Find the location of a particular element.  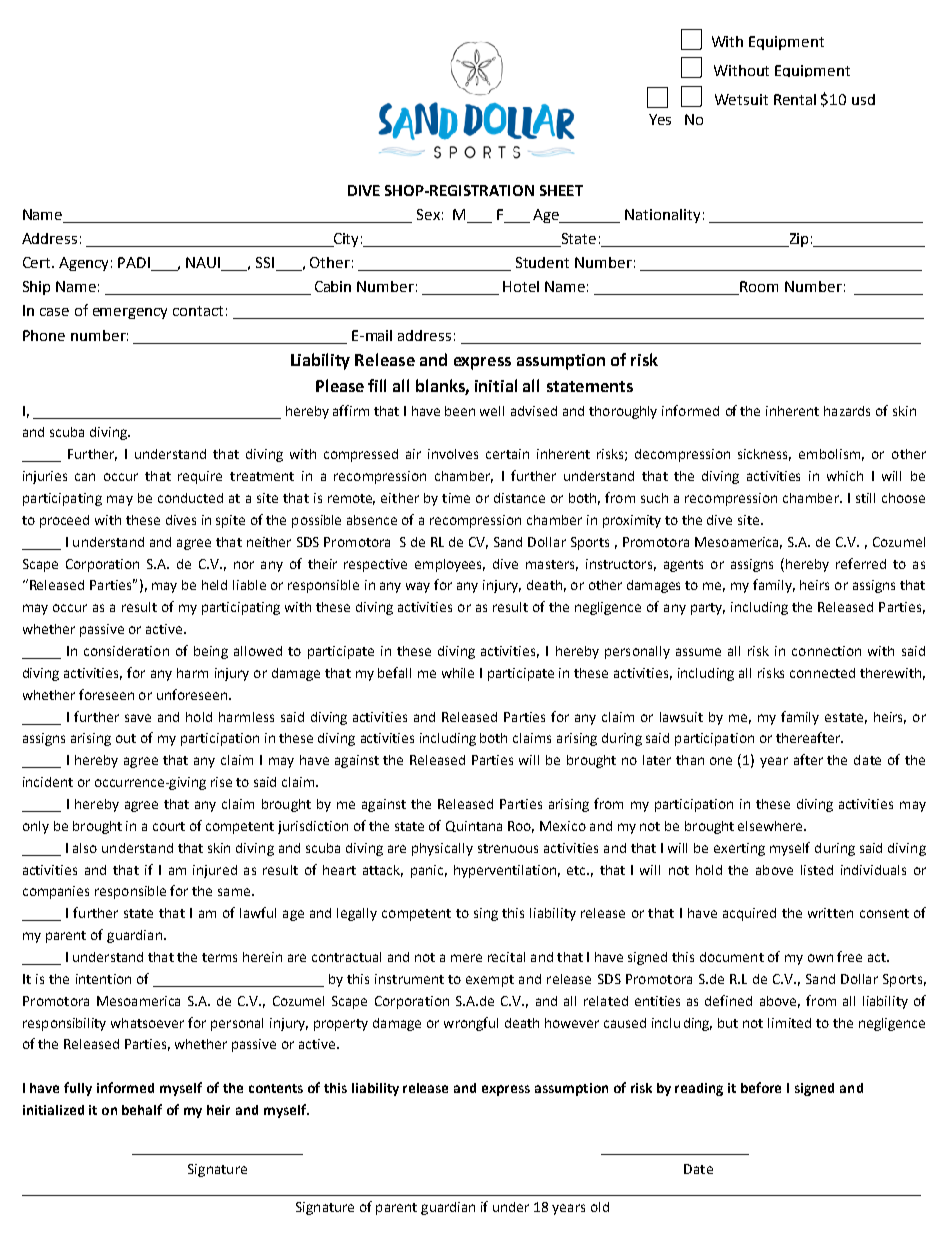

court is located at coordinates (169, 826).
